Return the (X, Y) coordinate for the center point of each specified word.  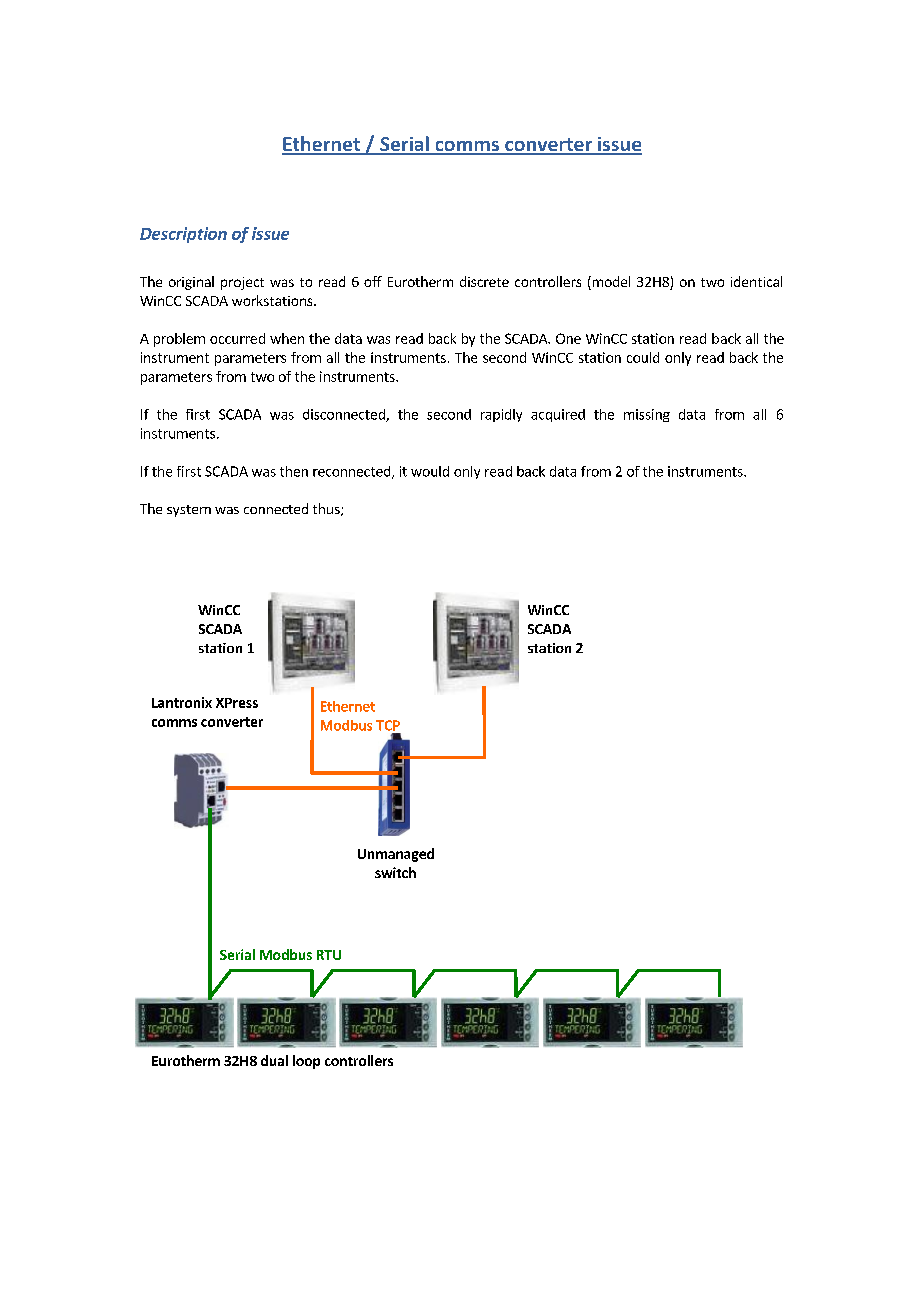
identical (756, 281)
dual (274, 1060)
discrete (484, 281)
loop (306, 1062)
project (242, 283)
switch (395, 872)
